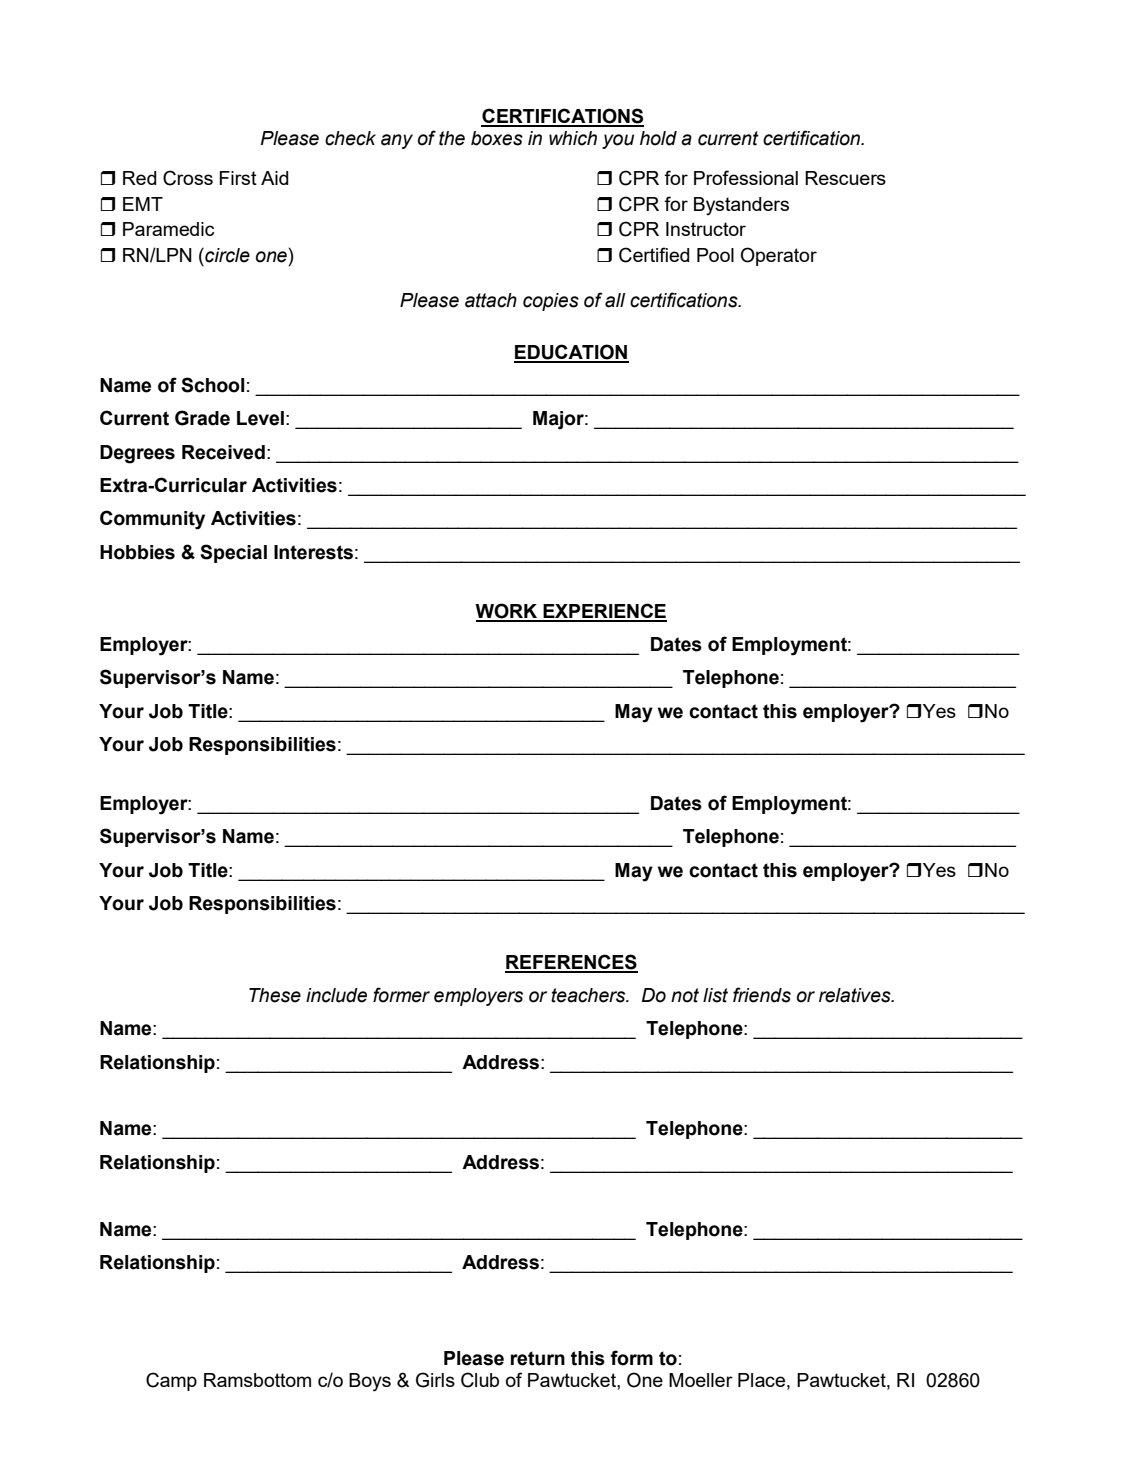  What do you see at coordinates (589, 995) in the screenshot?
I see `teachers` at bounding box center [589, 995].
